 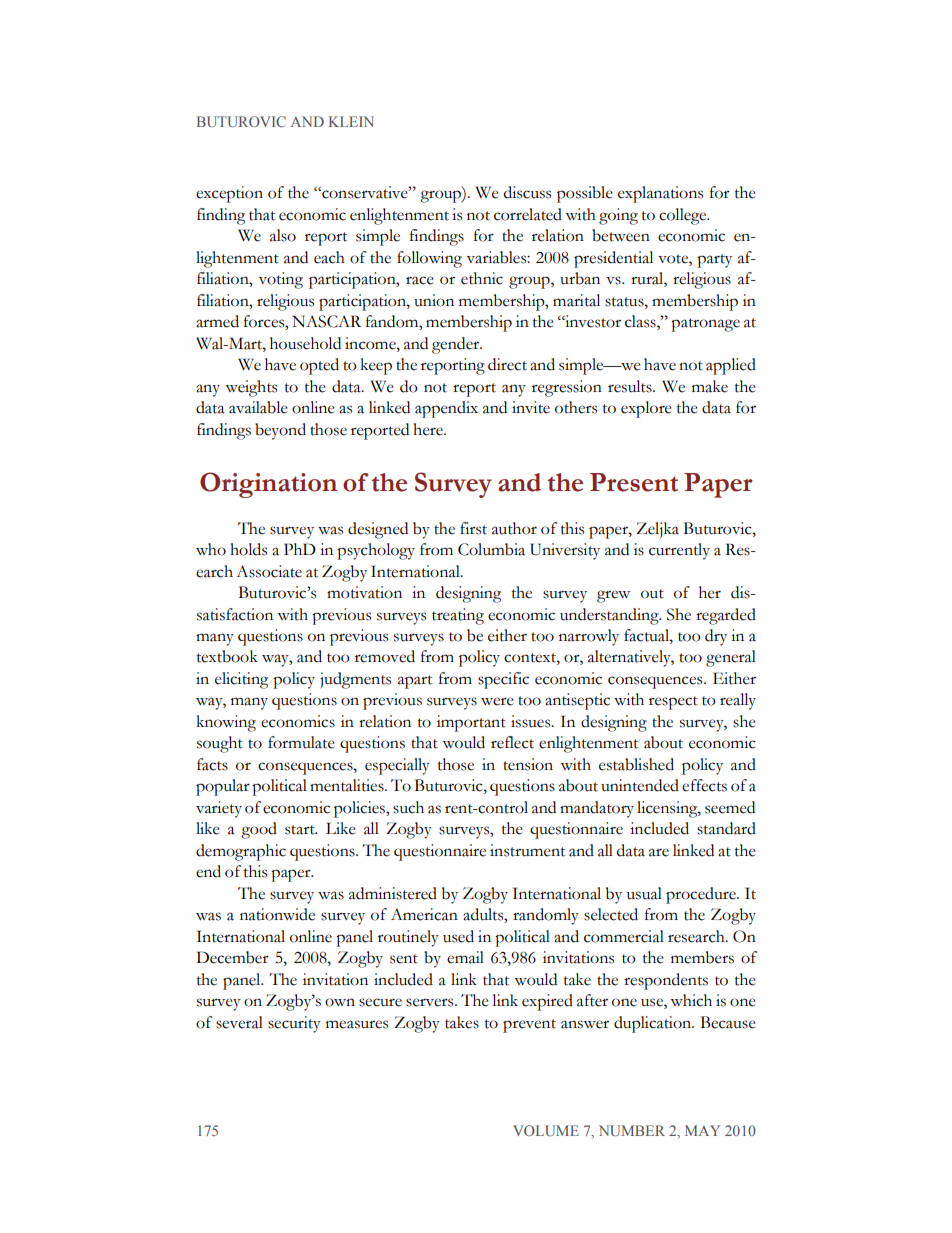 What do you see at coordinates (702, 1130) in the document?
I see `MAY` at bounding box center [702, 1130].
